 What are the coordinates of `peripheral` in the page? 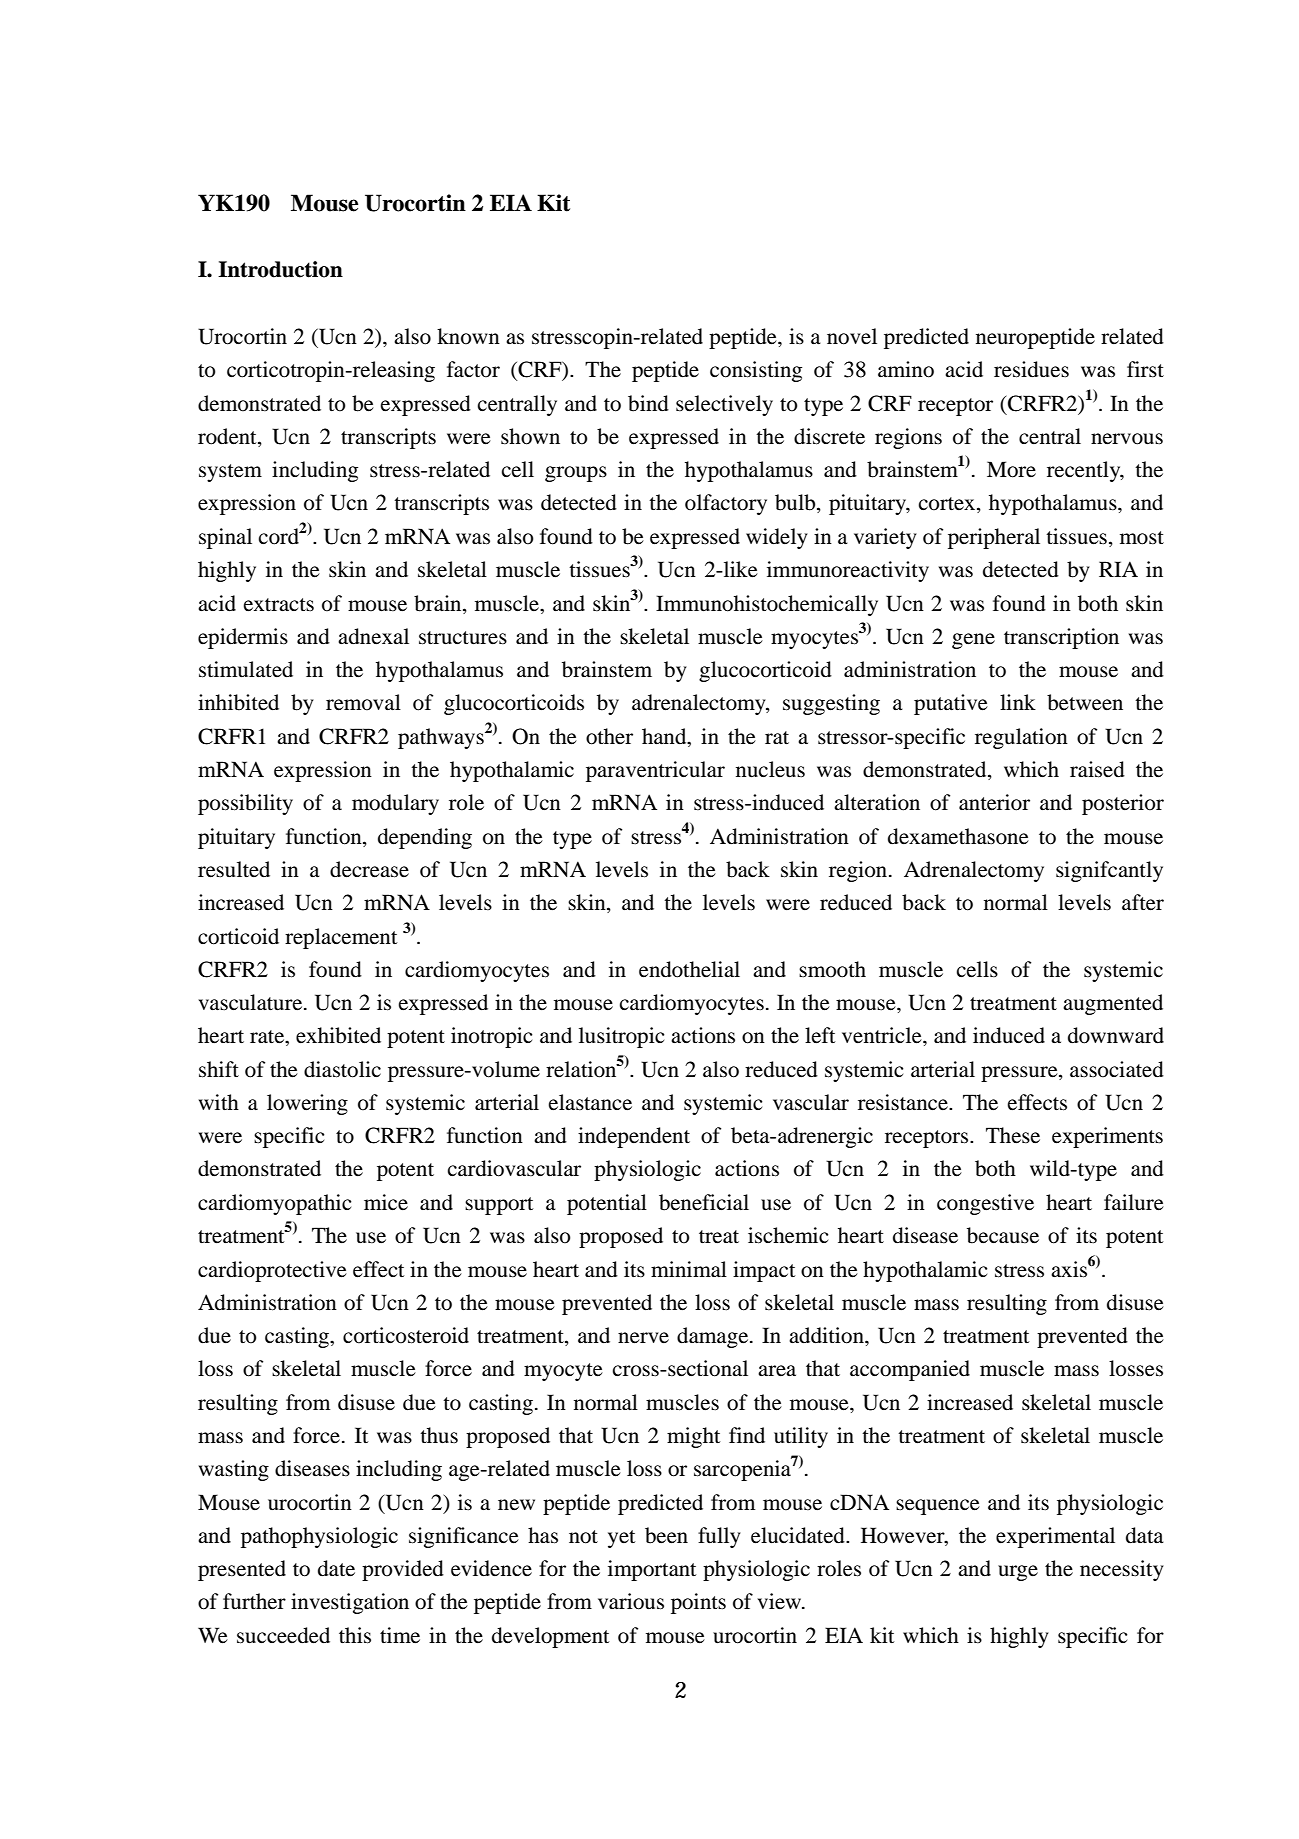 It's located at (994, 538).
